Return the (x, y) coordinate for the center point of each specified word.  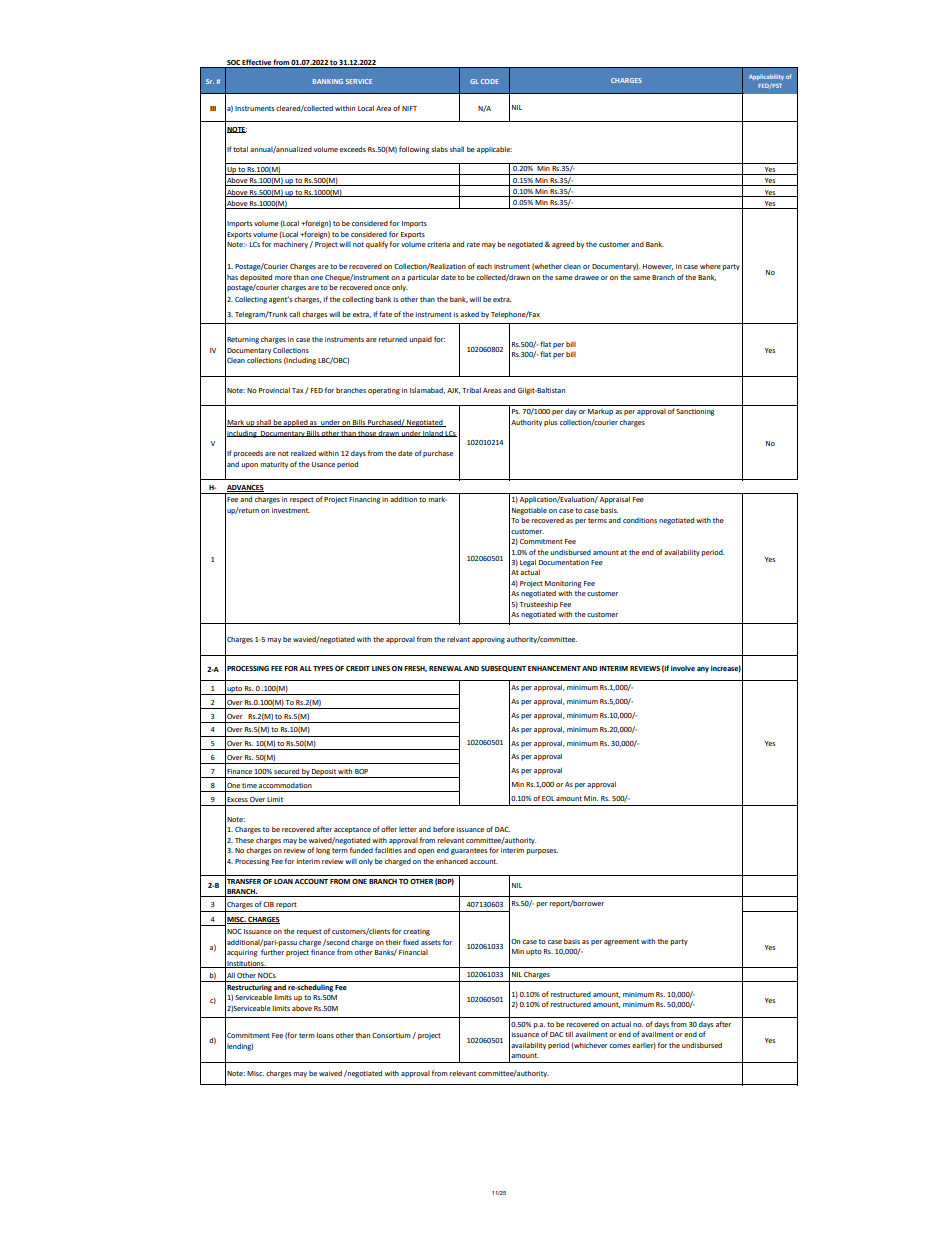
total (240, 149)
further (272, 952)
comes (619, 1046)
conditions (640, 520)
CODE (490, 81)
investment (291, 510)
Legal (528, 563)
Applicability (766, 77)
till (569, 1034)
